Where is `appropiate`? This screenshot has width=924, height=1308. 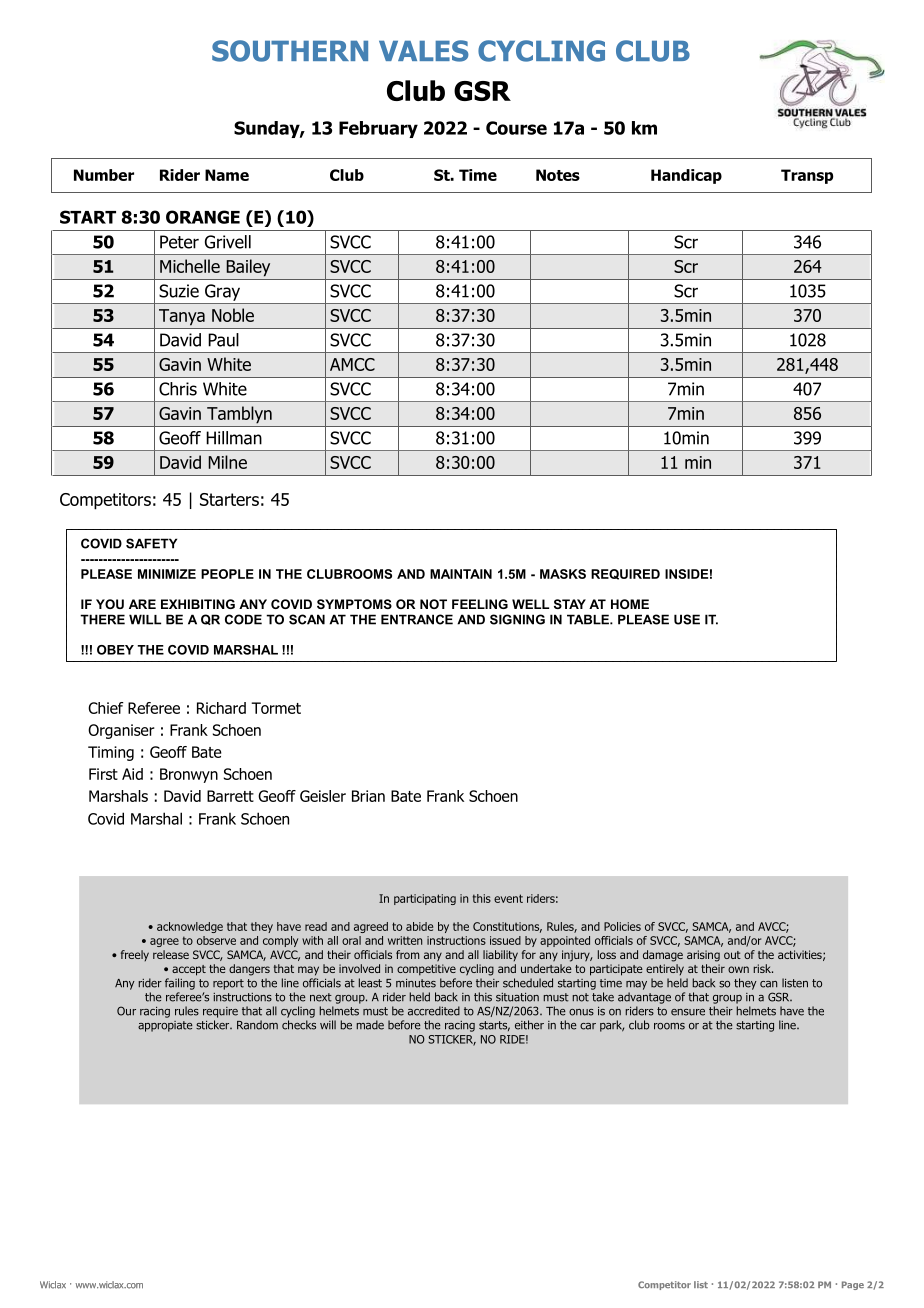 appropiate is located at coordinates (165, 1026).
